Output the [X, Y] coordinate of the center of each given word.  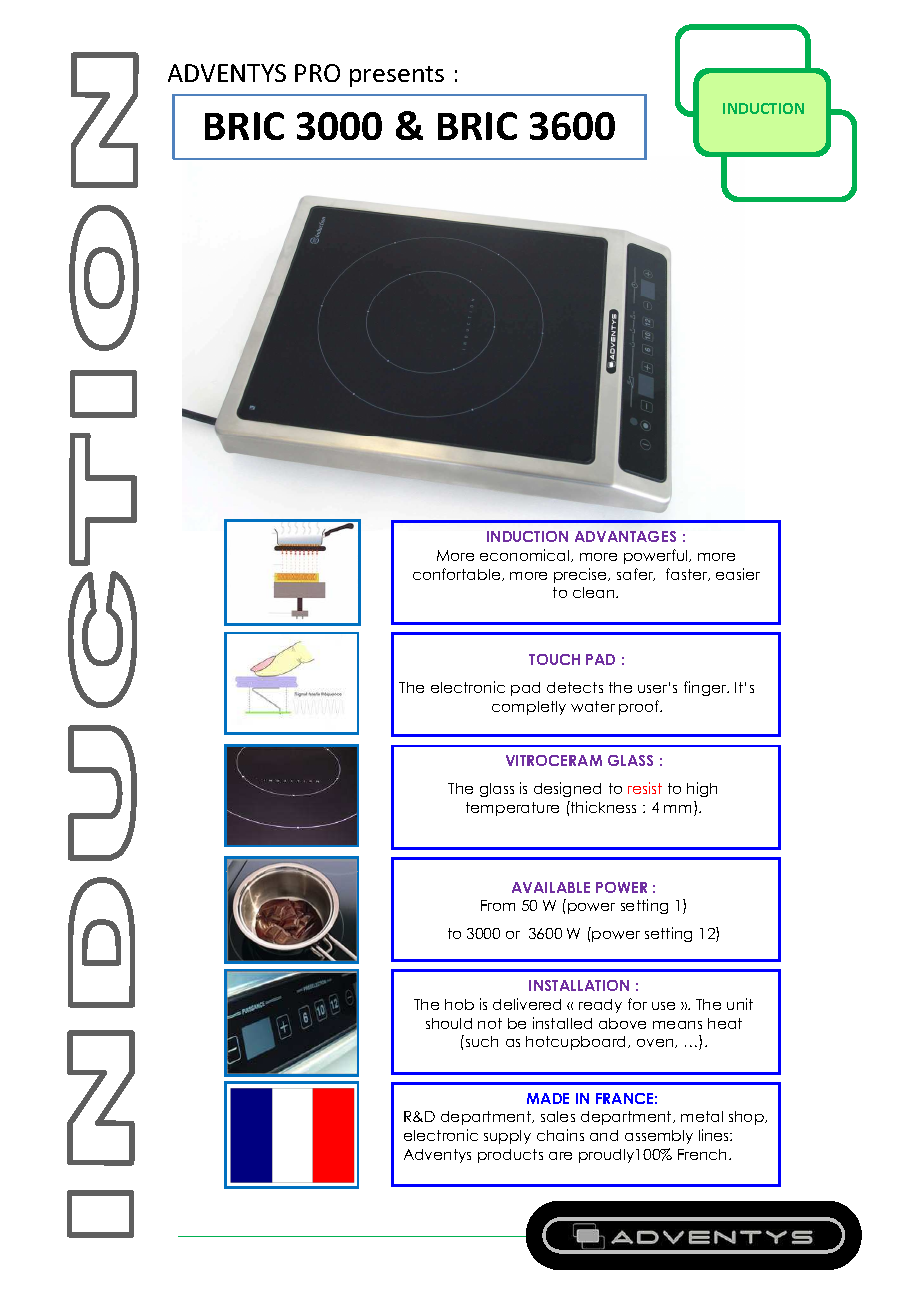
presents [397, 76]
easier [738, 574]
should [449, 1023]
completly [529, 708]
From [498, 905]
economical [526, 555]
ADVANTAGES [625, 536]
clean [595, 592]
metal [702, 1116]
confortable [458, 574]
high [702, 789]
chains [560, 1135]
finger [706, 688]
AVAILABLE [551, 887]
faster [688, 574]
